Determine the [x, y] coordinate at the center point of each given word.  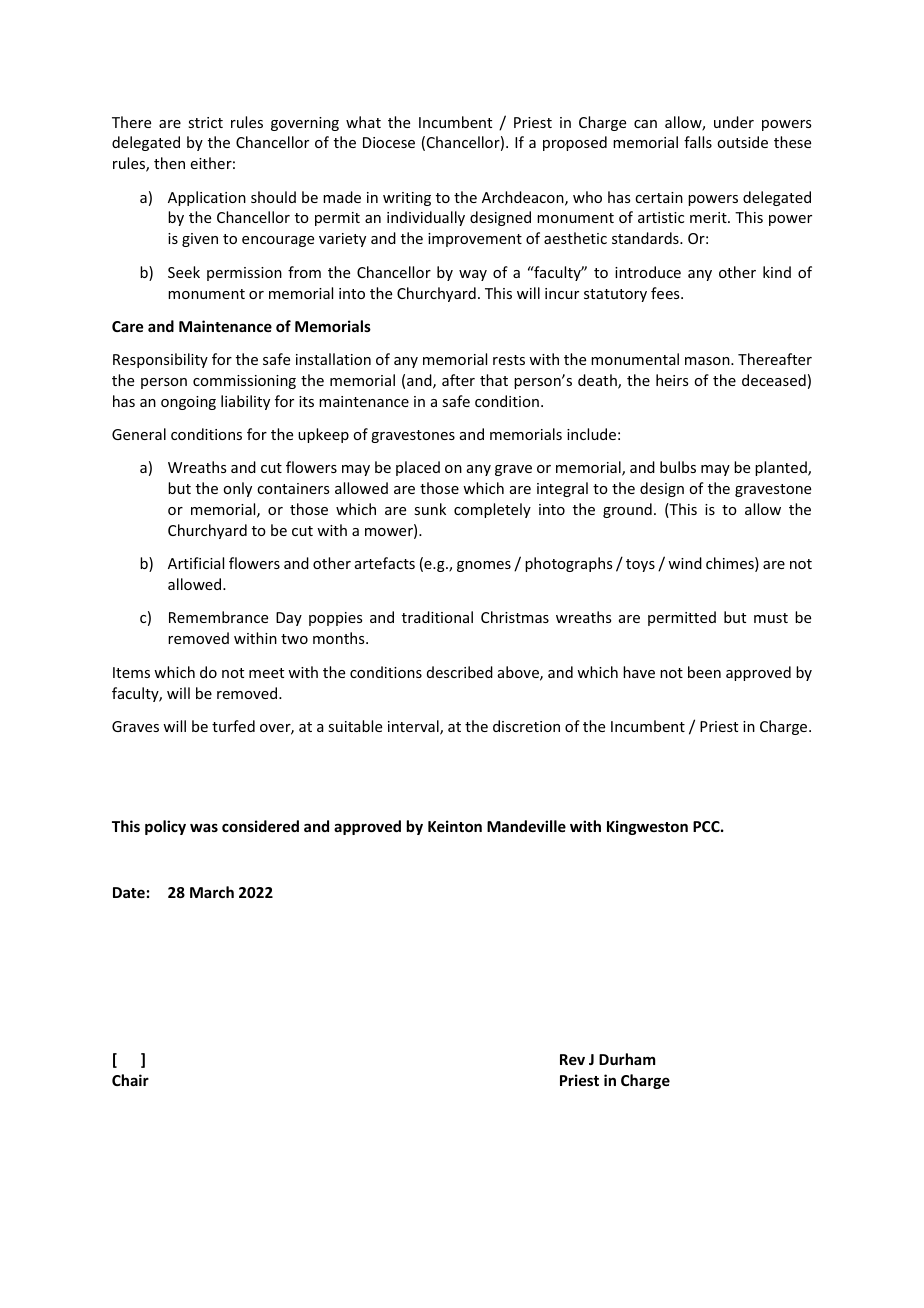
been [704, 672]
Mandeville [526, 826]
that [494, 380]
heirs [672, 380]
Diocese [389, 142]
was [204, 827]
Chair [130, 1080]
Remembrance [218, 617]
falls [698, 142]
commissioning [244, 382]
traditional [437, 617]
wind [685, 563]
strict [205, 122]
